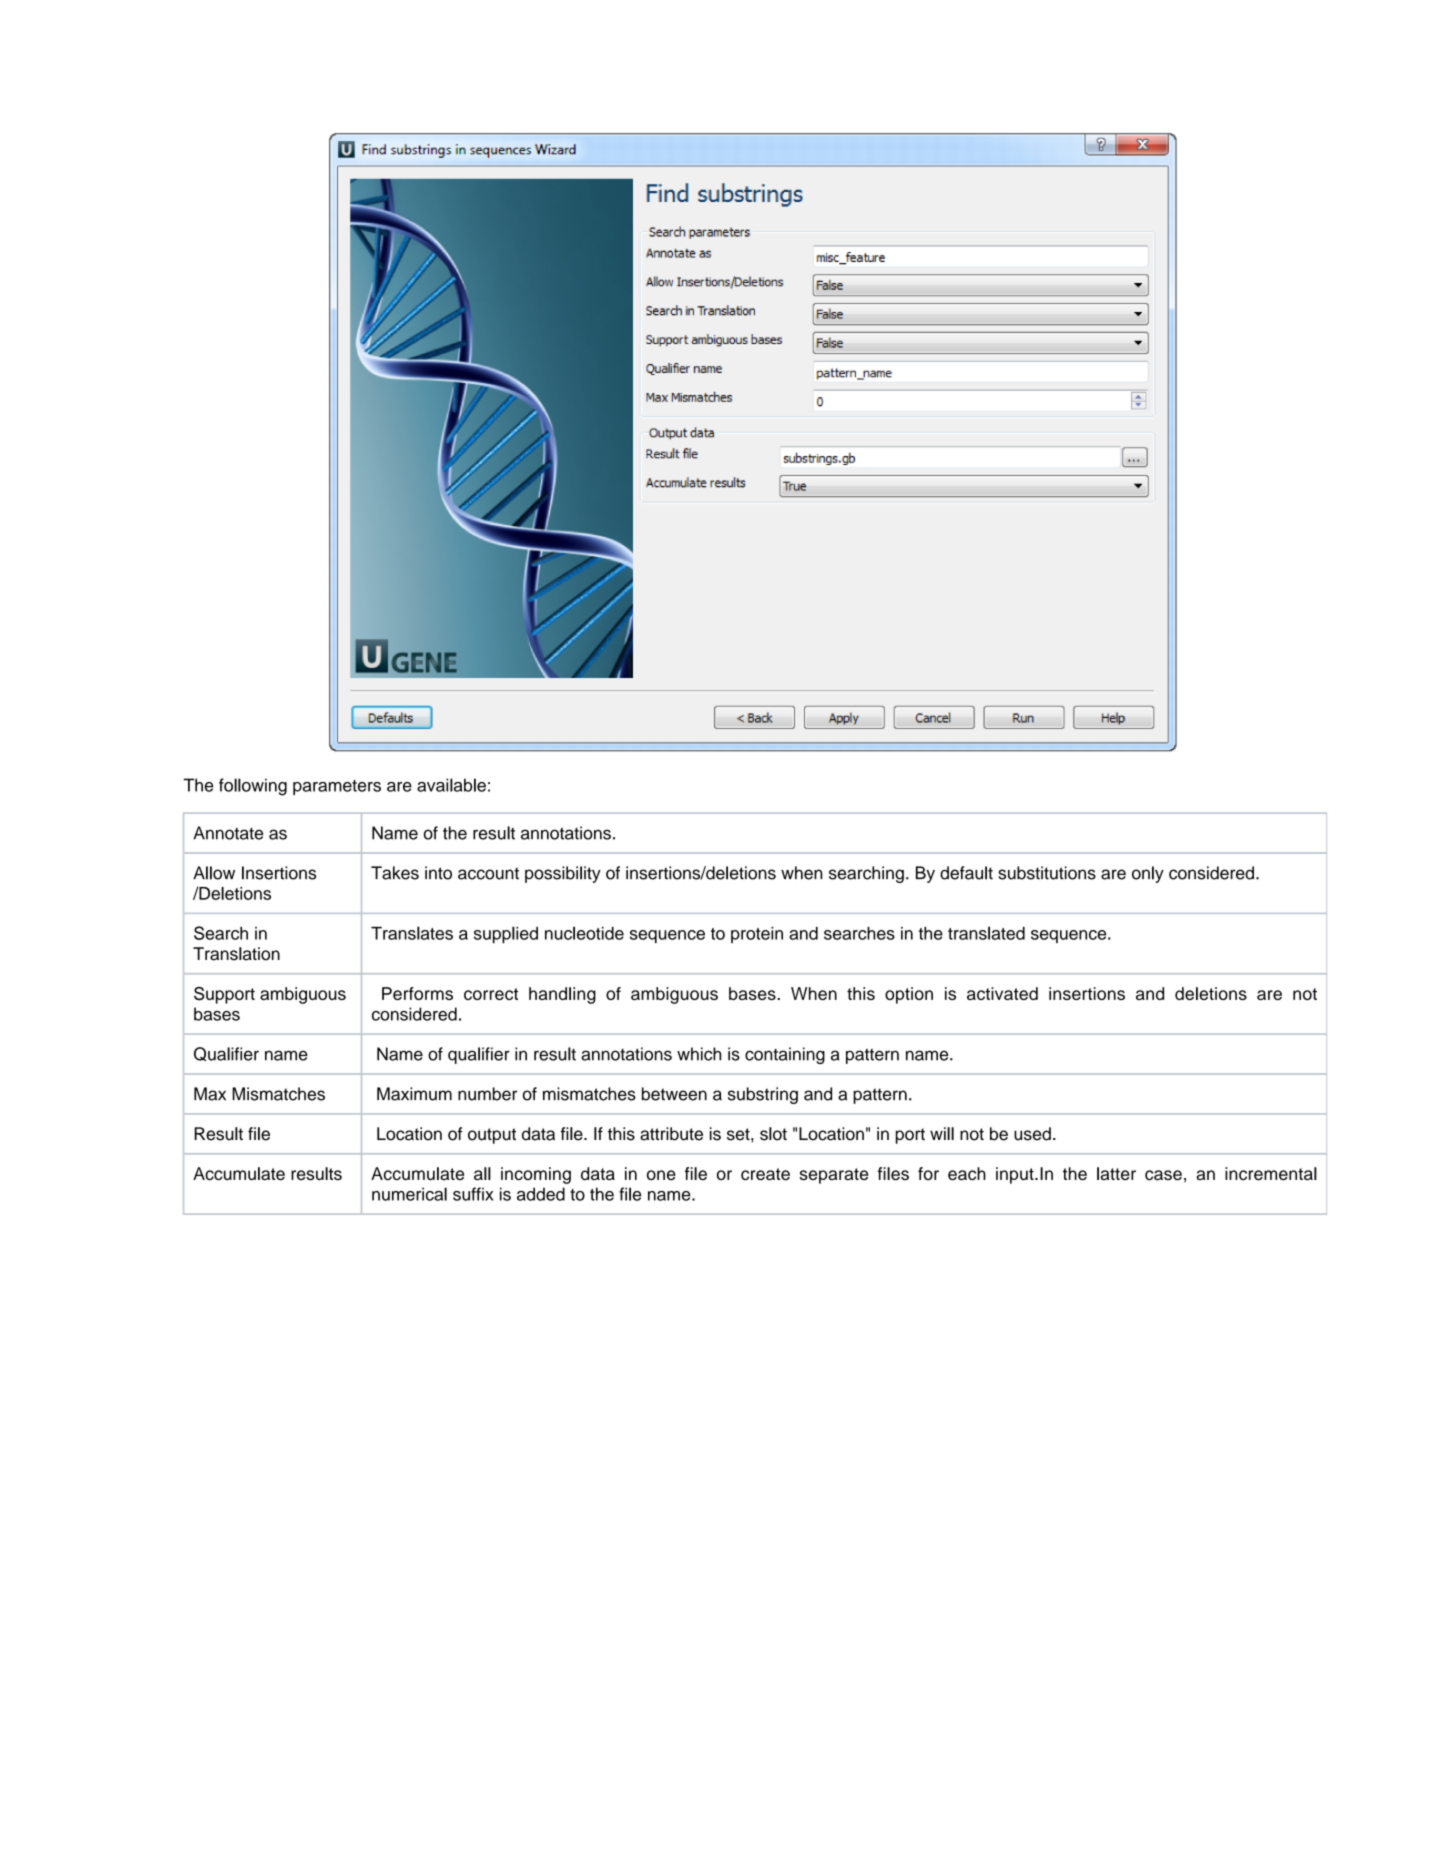 Image resolution: width=1440 pixels, height=1864 pixels. What do you see at coordinates (986, 933) in the screenshot?
I see `translated` at bounding box center [986, 933].
